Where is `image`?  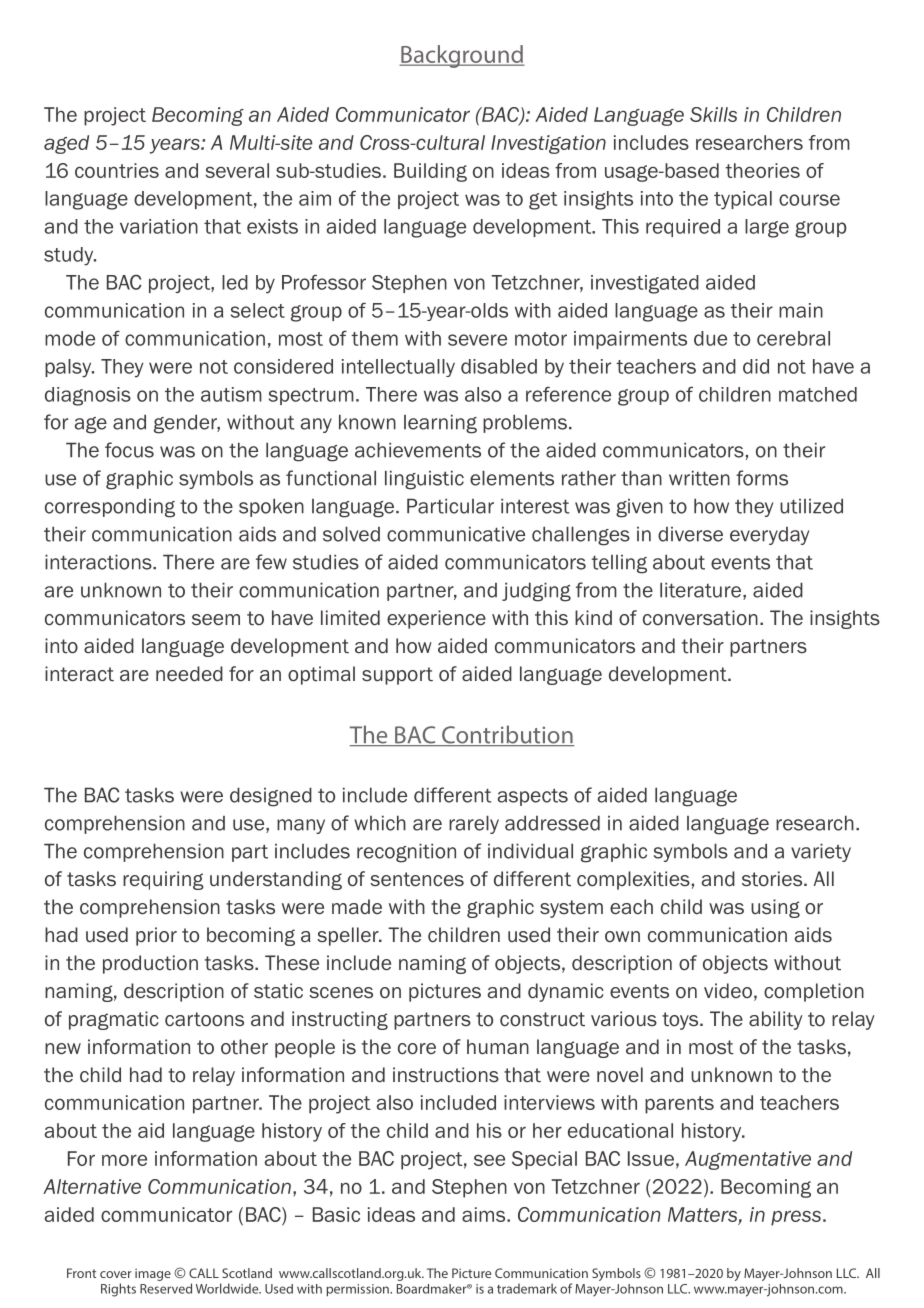 image is located at coordinates (153, 1274).
